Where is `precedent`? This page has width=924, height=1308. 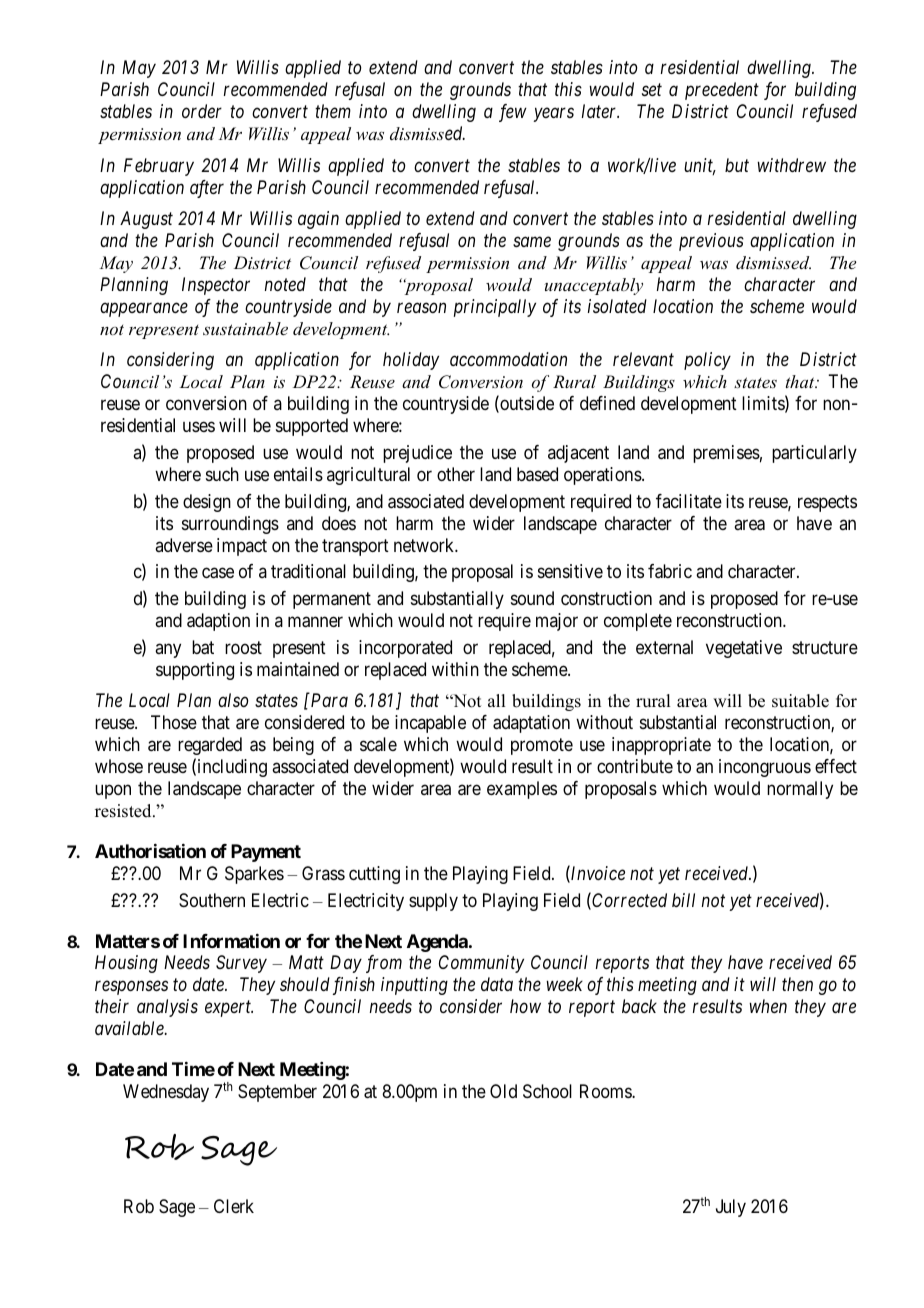
precedent is located at coordinates (722, 91).
